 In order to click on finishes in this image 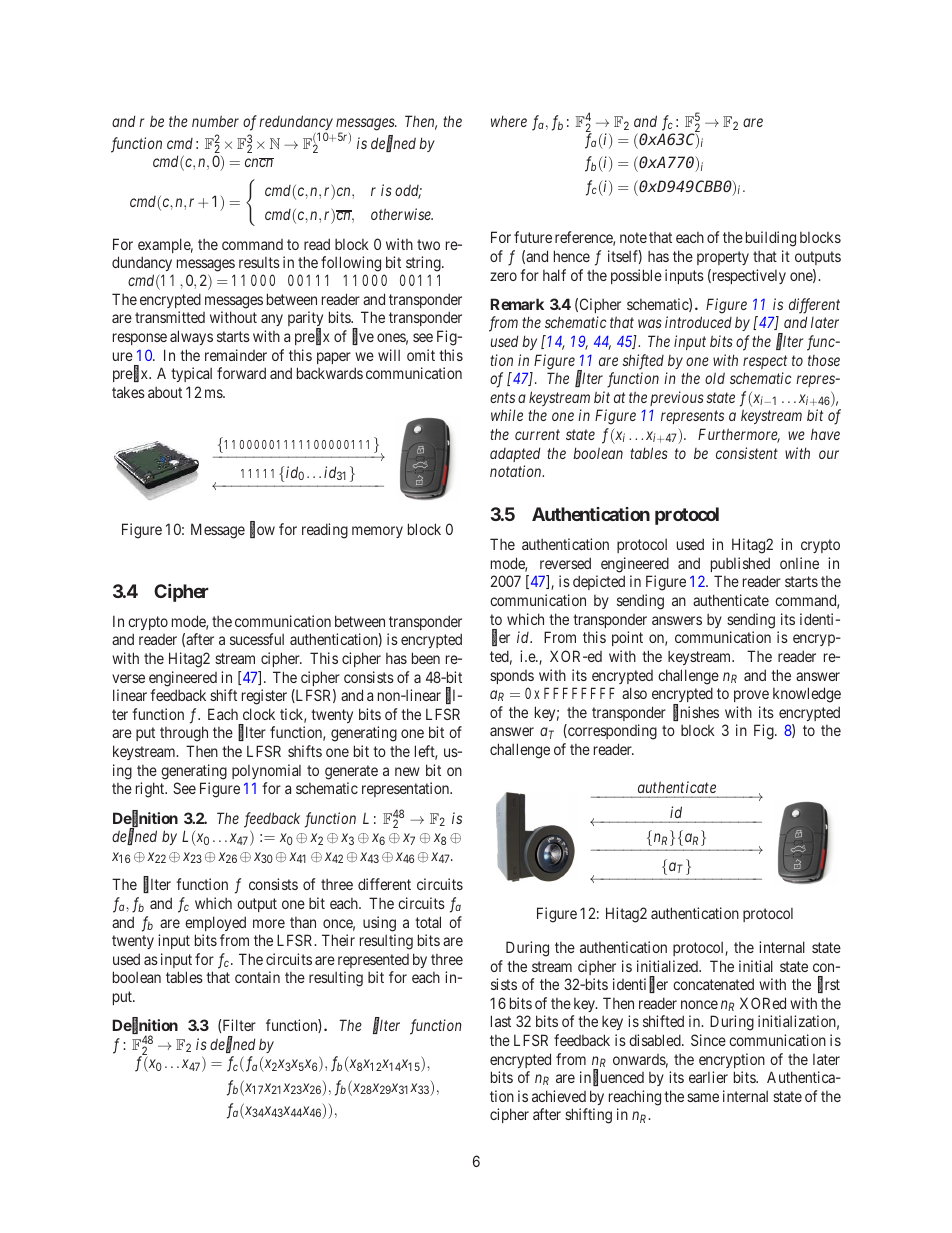, I will do `click(696, 713)`.
